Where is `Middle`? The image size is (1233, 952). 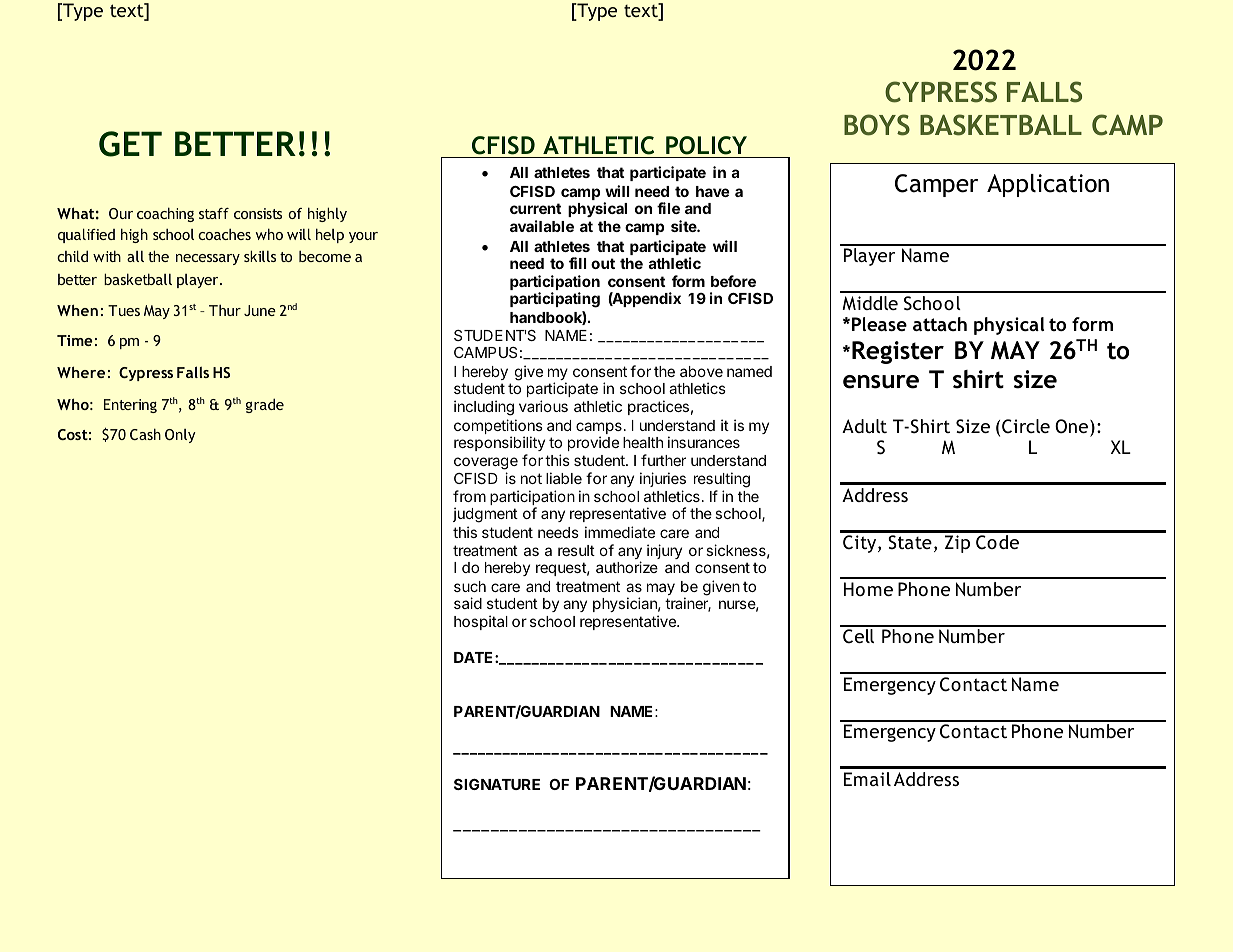
Middle is located at coordinates (870, 303).
